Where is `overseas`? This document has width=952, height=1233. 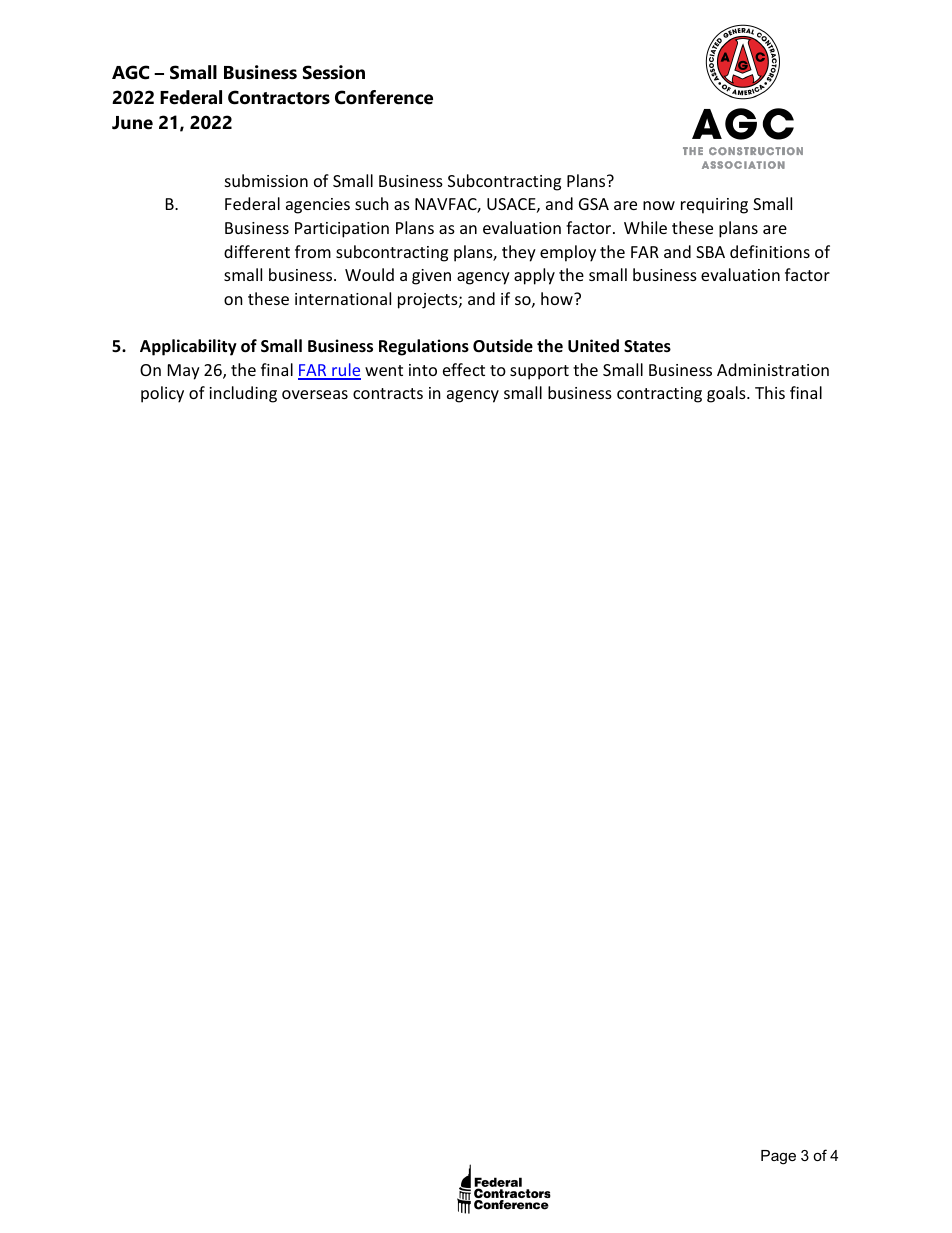
overseas is located at coordinates (315, 394).
